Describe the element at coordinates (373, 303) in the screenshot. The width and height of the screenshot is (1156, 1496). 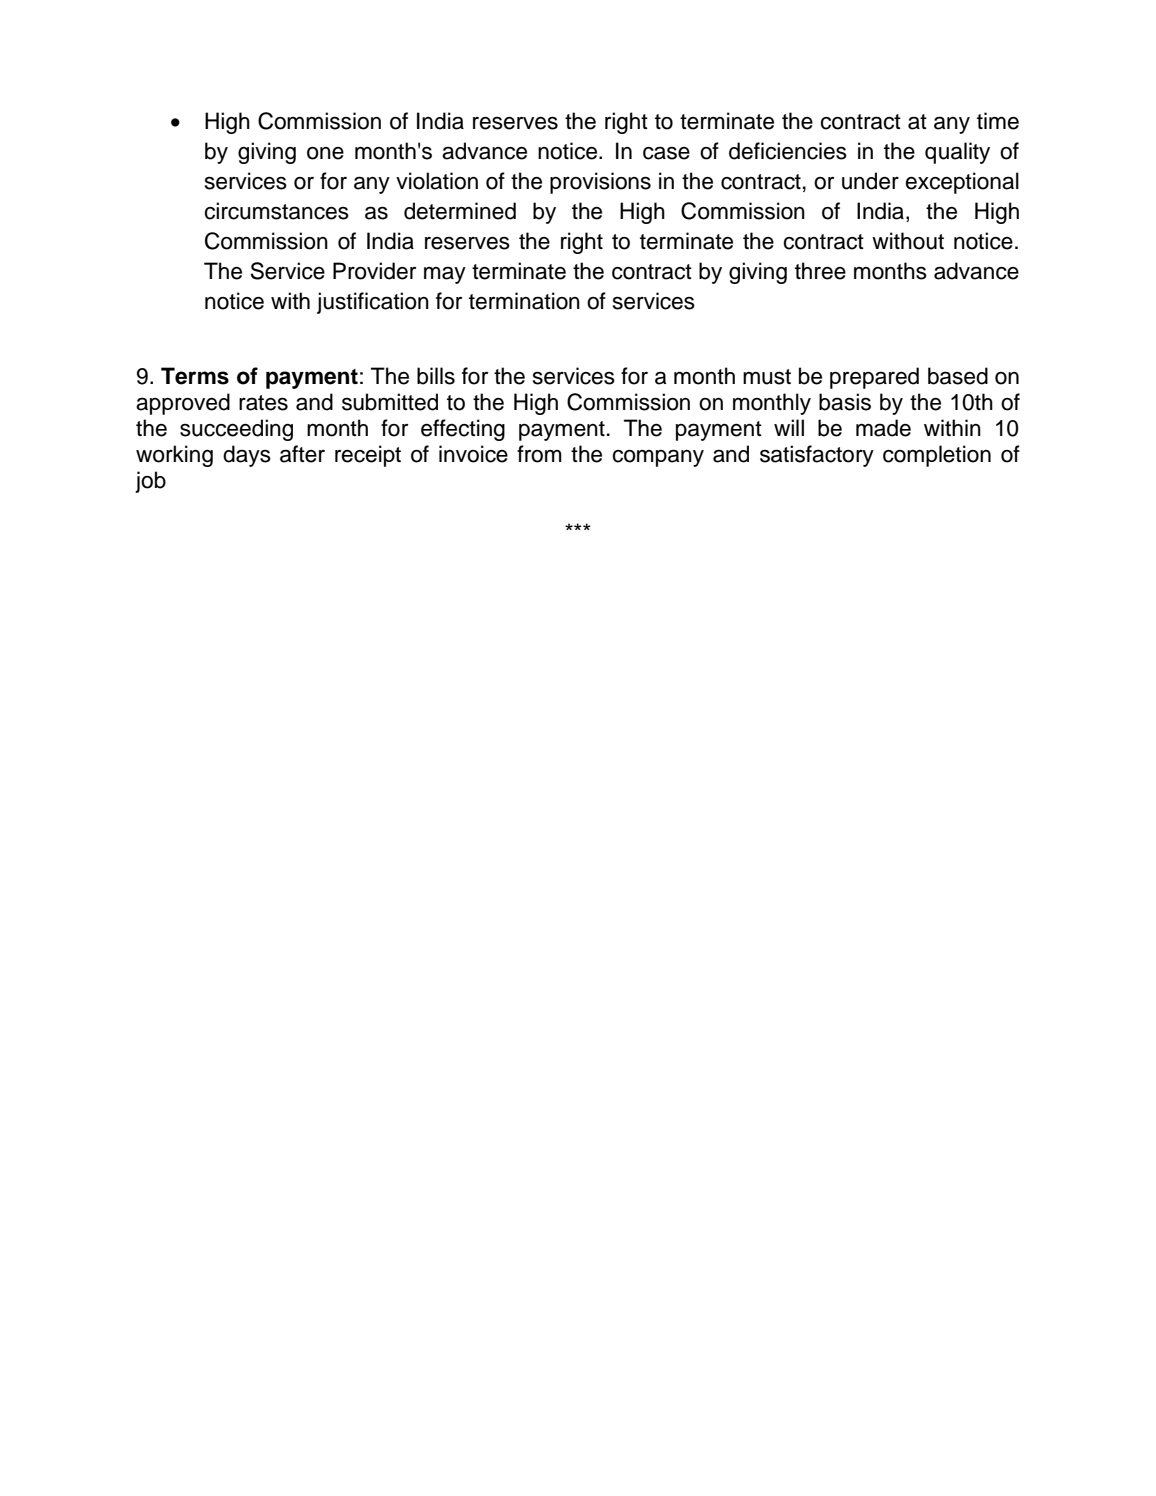
I see `justification` at that location.
